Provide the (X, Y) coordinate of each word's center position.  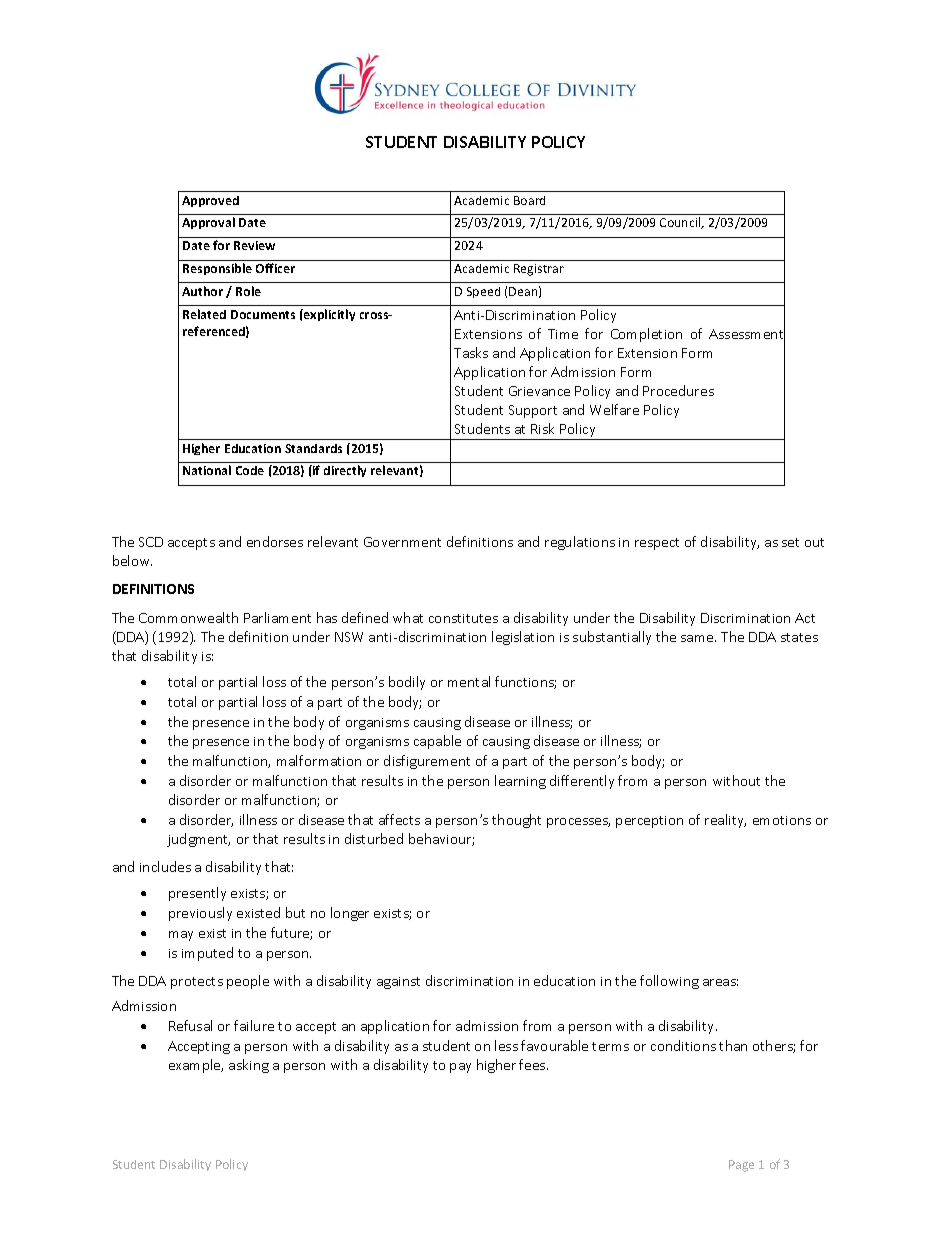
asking (249, 1066)
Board (529, 200)
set (790, 542)
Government (402, 542)
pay (460, 1068)
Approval (208, 223)
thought (516, 821)
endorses (275, 541)
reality (725, 821)
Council (681, 223)
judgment (198, 840)
